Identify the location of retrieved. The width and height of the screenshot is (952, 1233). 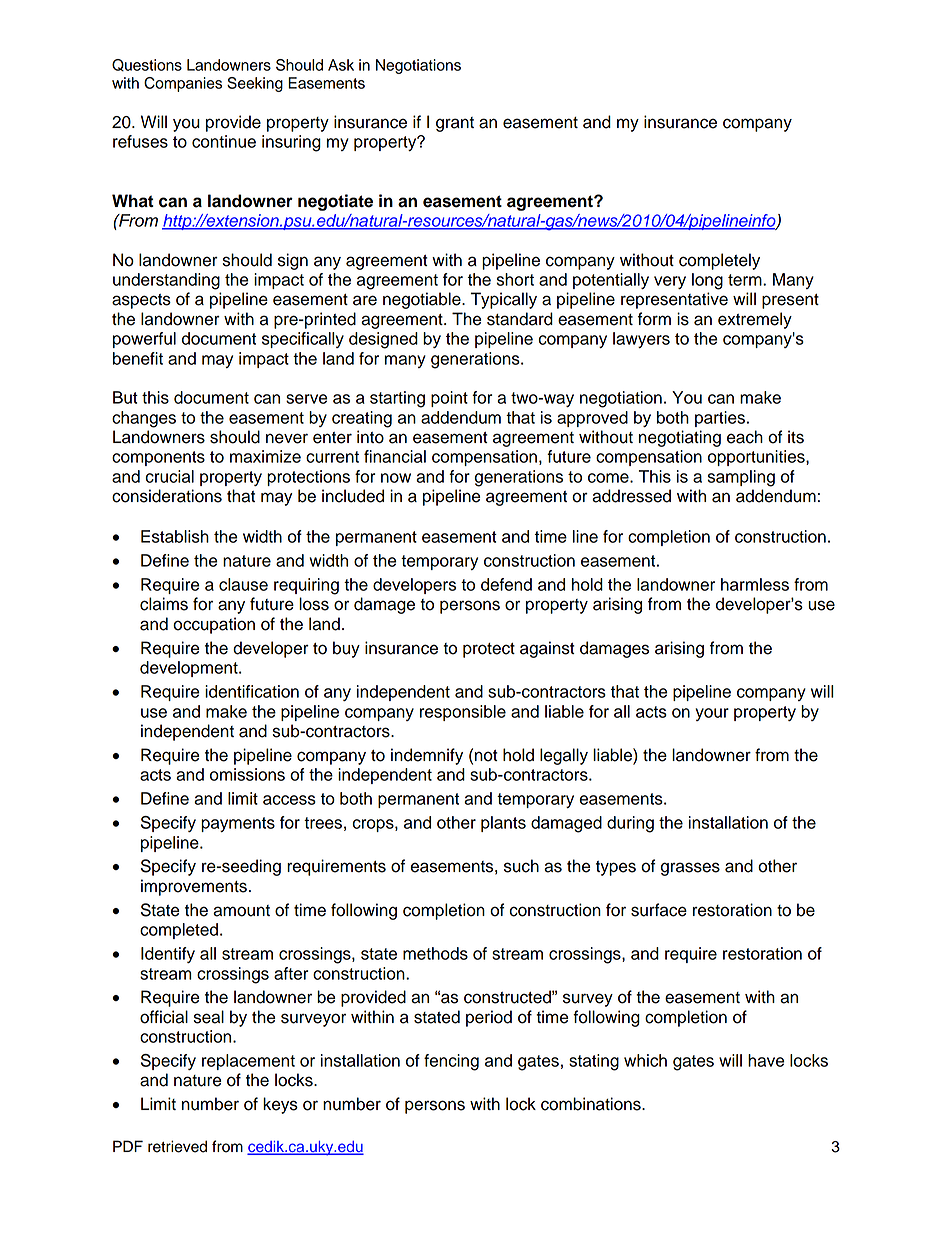
(177, 1146).
